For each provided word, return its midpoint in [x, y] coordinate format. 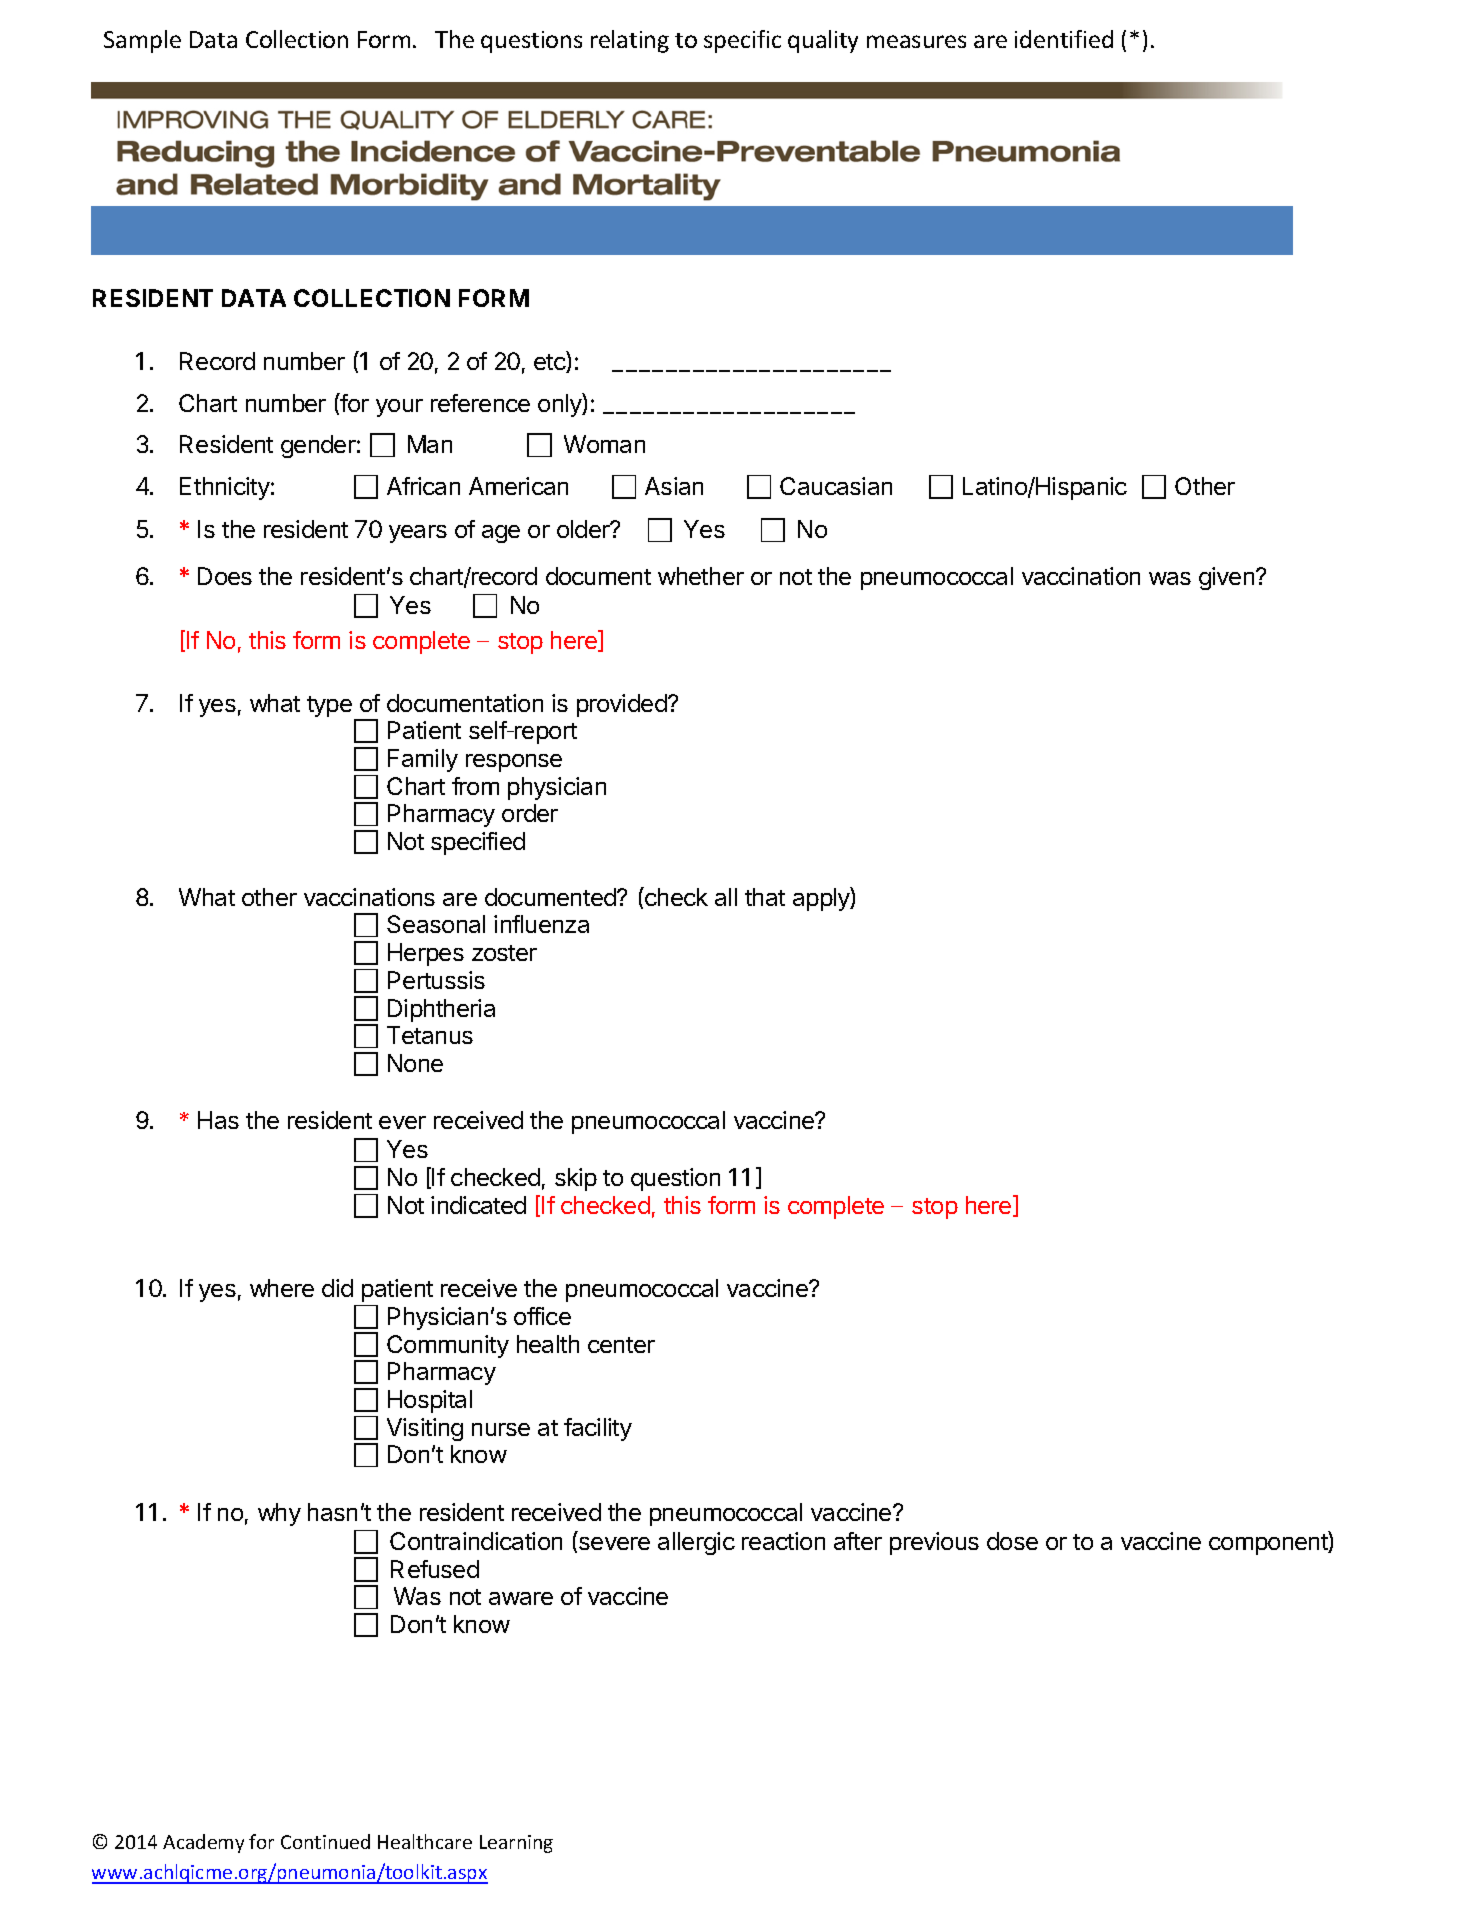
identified [1064, 39]
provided [623, 705]
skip [576, 1179]
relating [630, 41]
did [337, 1288]
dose [1012, 1541]
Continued [325, 1841]
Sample [142, 41]
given [1228, 578]
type [329, 706]
